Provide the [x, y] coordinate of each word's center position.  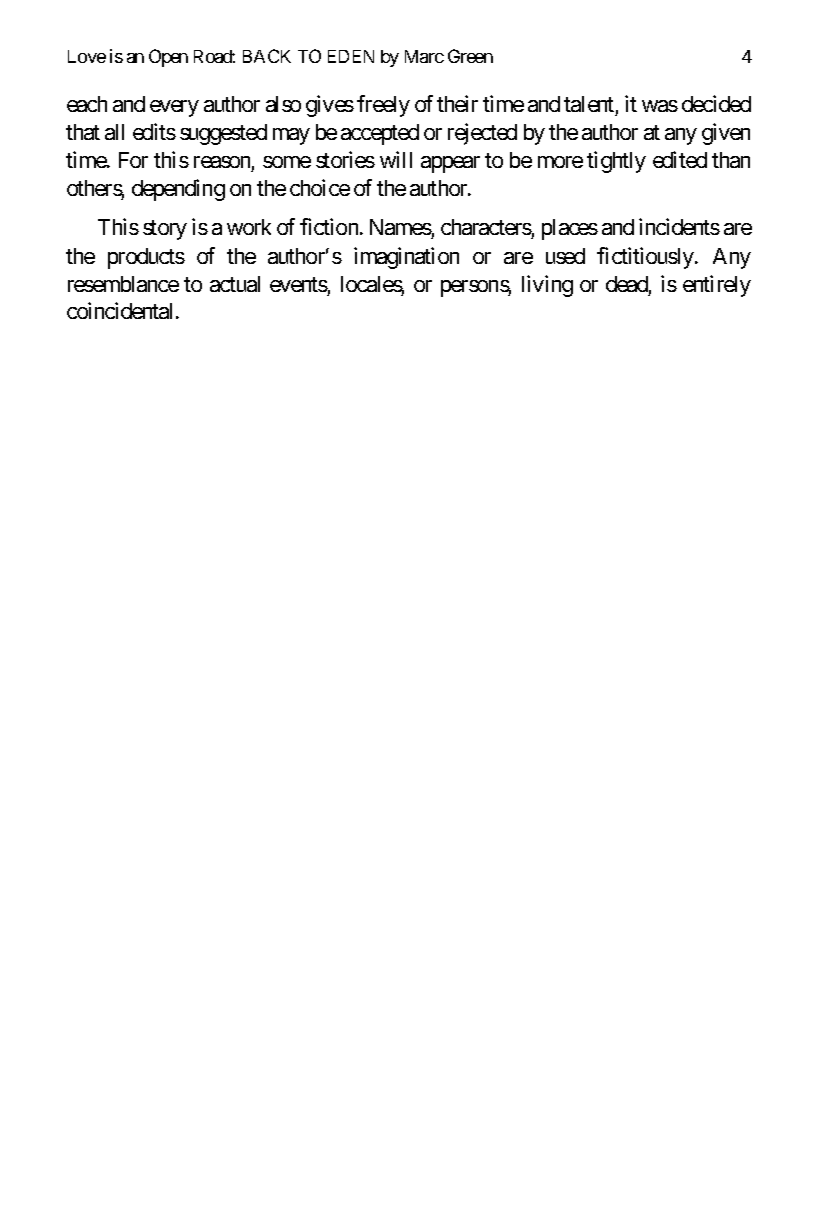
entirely [717, 286]
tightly [616, 162]
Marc [424, 56]
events [299, 284]
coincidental [122, 310]
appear [450, 164]
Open [168, 58]
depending [178, 190]
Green [470, 56]
